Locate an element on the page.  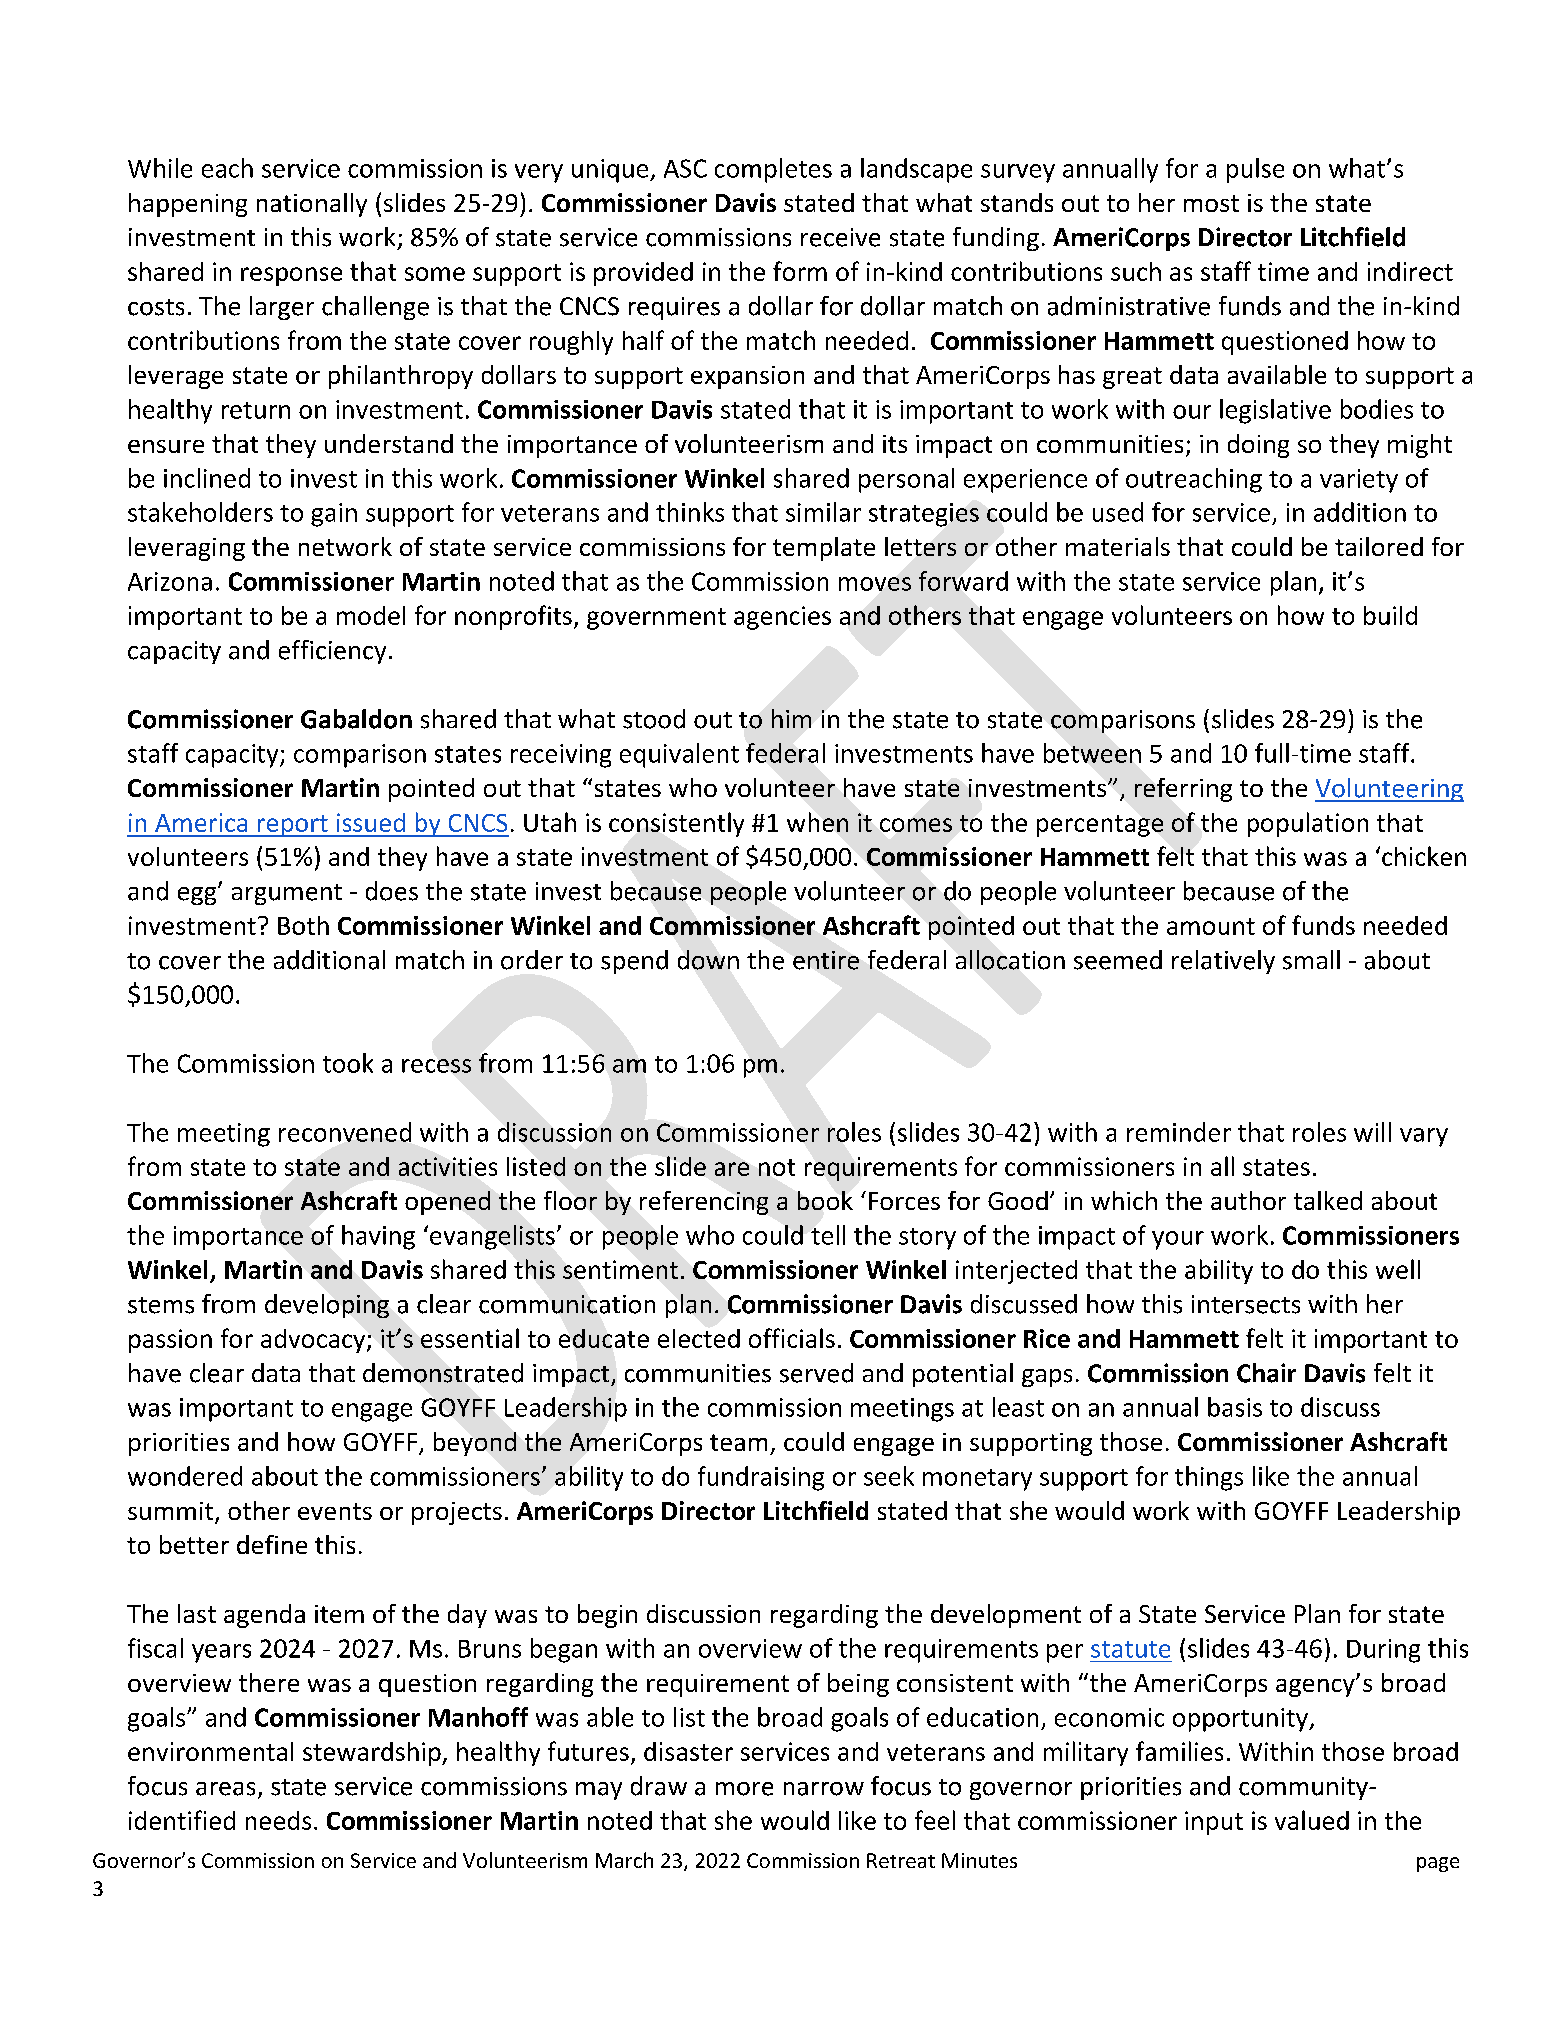
report is located at coordinates (292, 826).
